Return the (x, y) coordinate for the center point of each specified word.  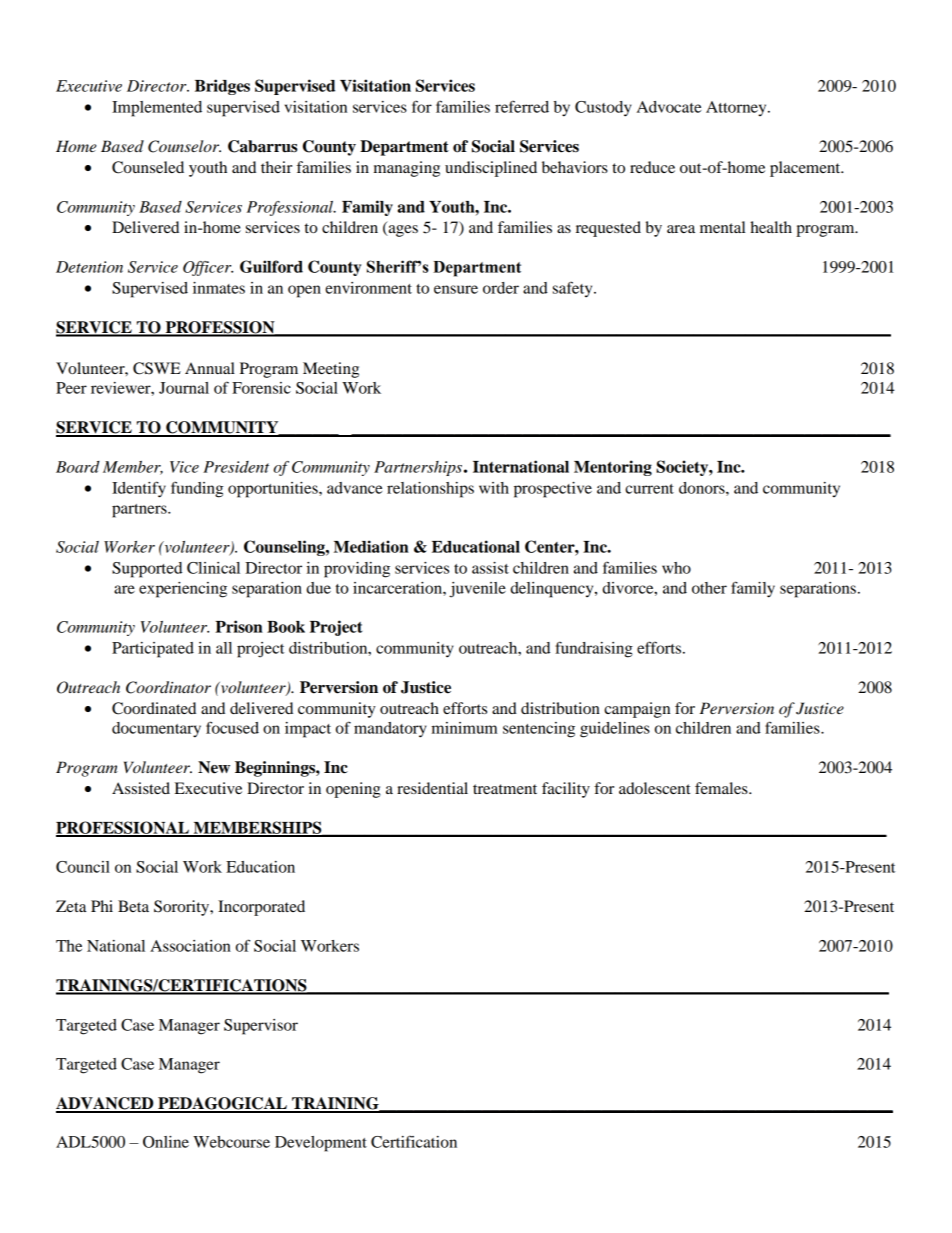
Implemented (157, 109)
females (722, 788)
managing (407, 169)
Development (321, 1144)
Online (166, 1142)
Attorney (737, 108)
